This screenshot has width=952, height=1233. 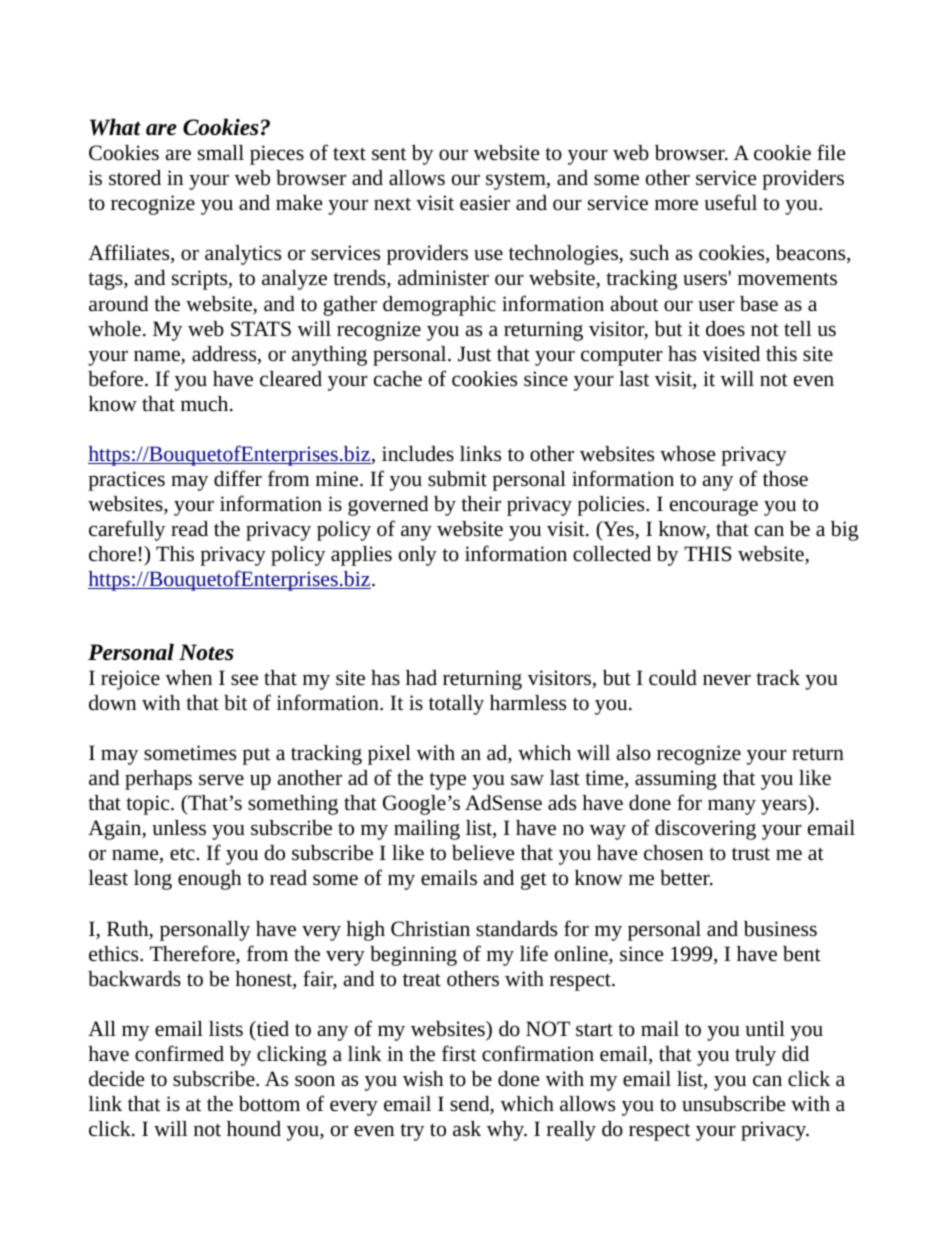 I want to click on send, so click(x=471, y=1105).
